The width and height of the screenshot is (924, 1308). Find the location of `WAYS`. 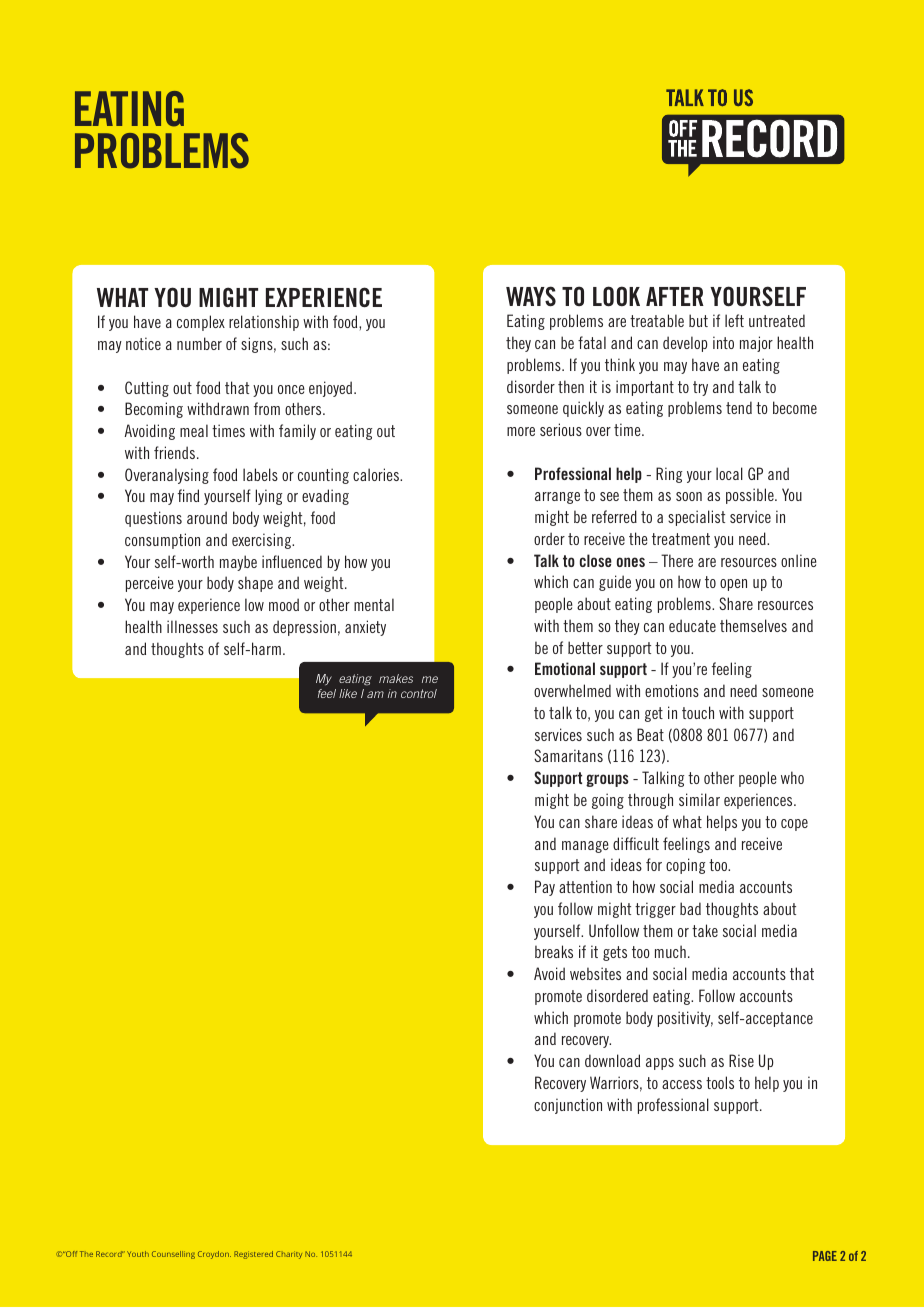

WAYS is located at coordinates (531, 296).
